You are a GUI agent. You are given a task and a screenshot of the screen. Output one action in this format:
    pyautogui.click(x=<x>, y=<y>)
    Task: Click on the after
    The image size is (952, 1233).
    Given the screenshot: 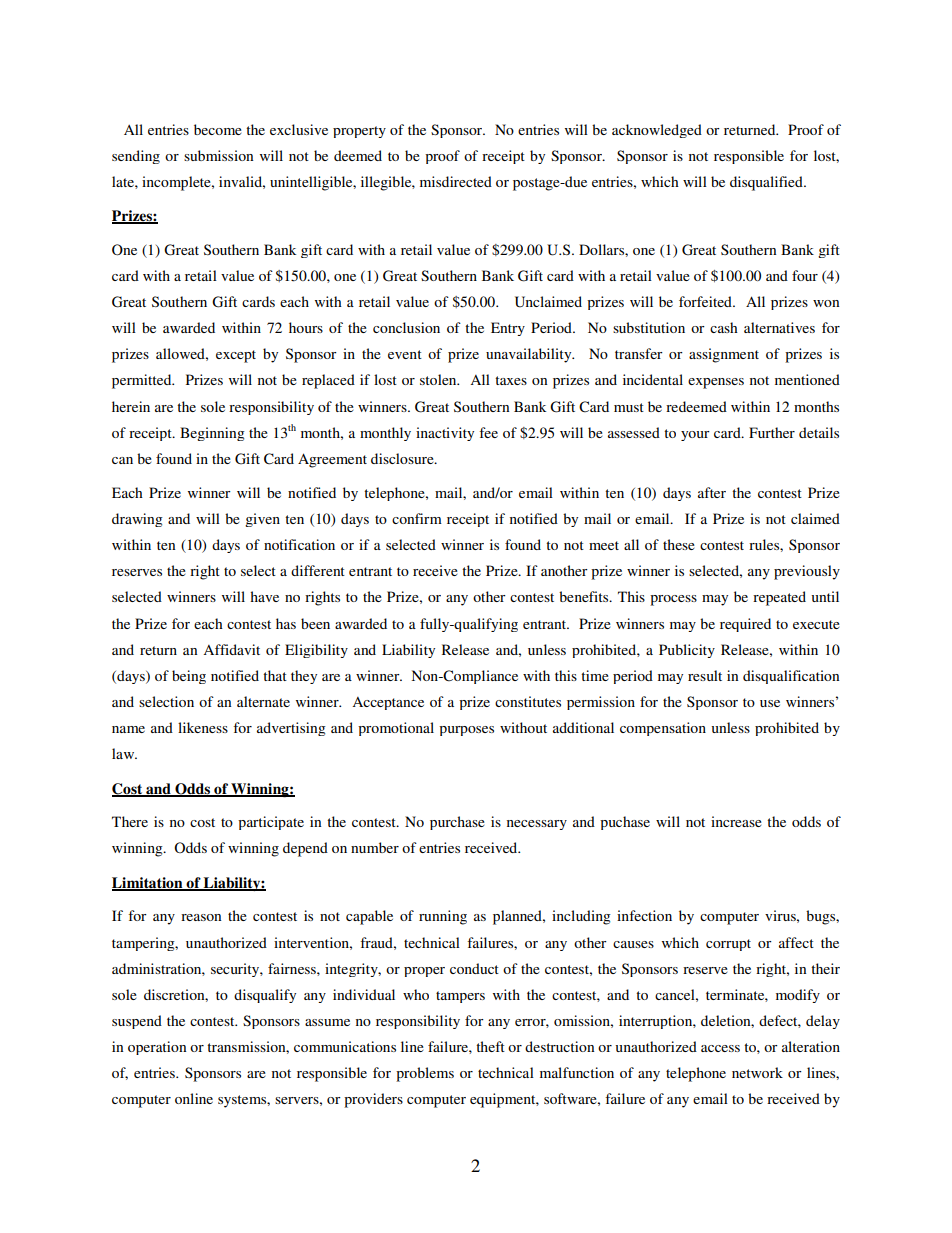 What is the action you would take?
    pyautogui.click(x=712, y=492)
